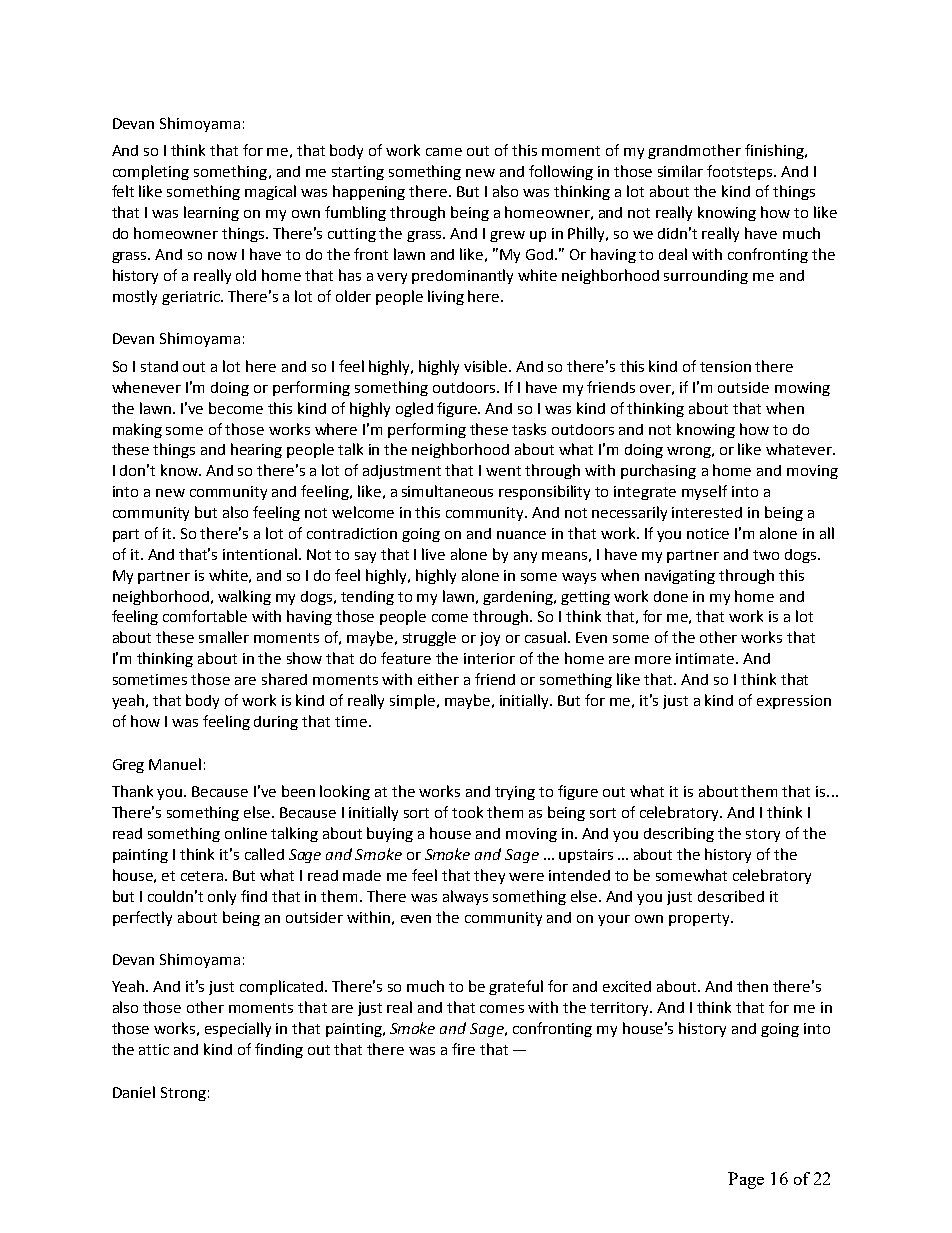 This page has width=952, height=1233. Describe the element at coordinates (741, 172) in the page. I see `footsteps` at that location.
